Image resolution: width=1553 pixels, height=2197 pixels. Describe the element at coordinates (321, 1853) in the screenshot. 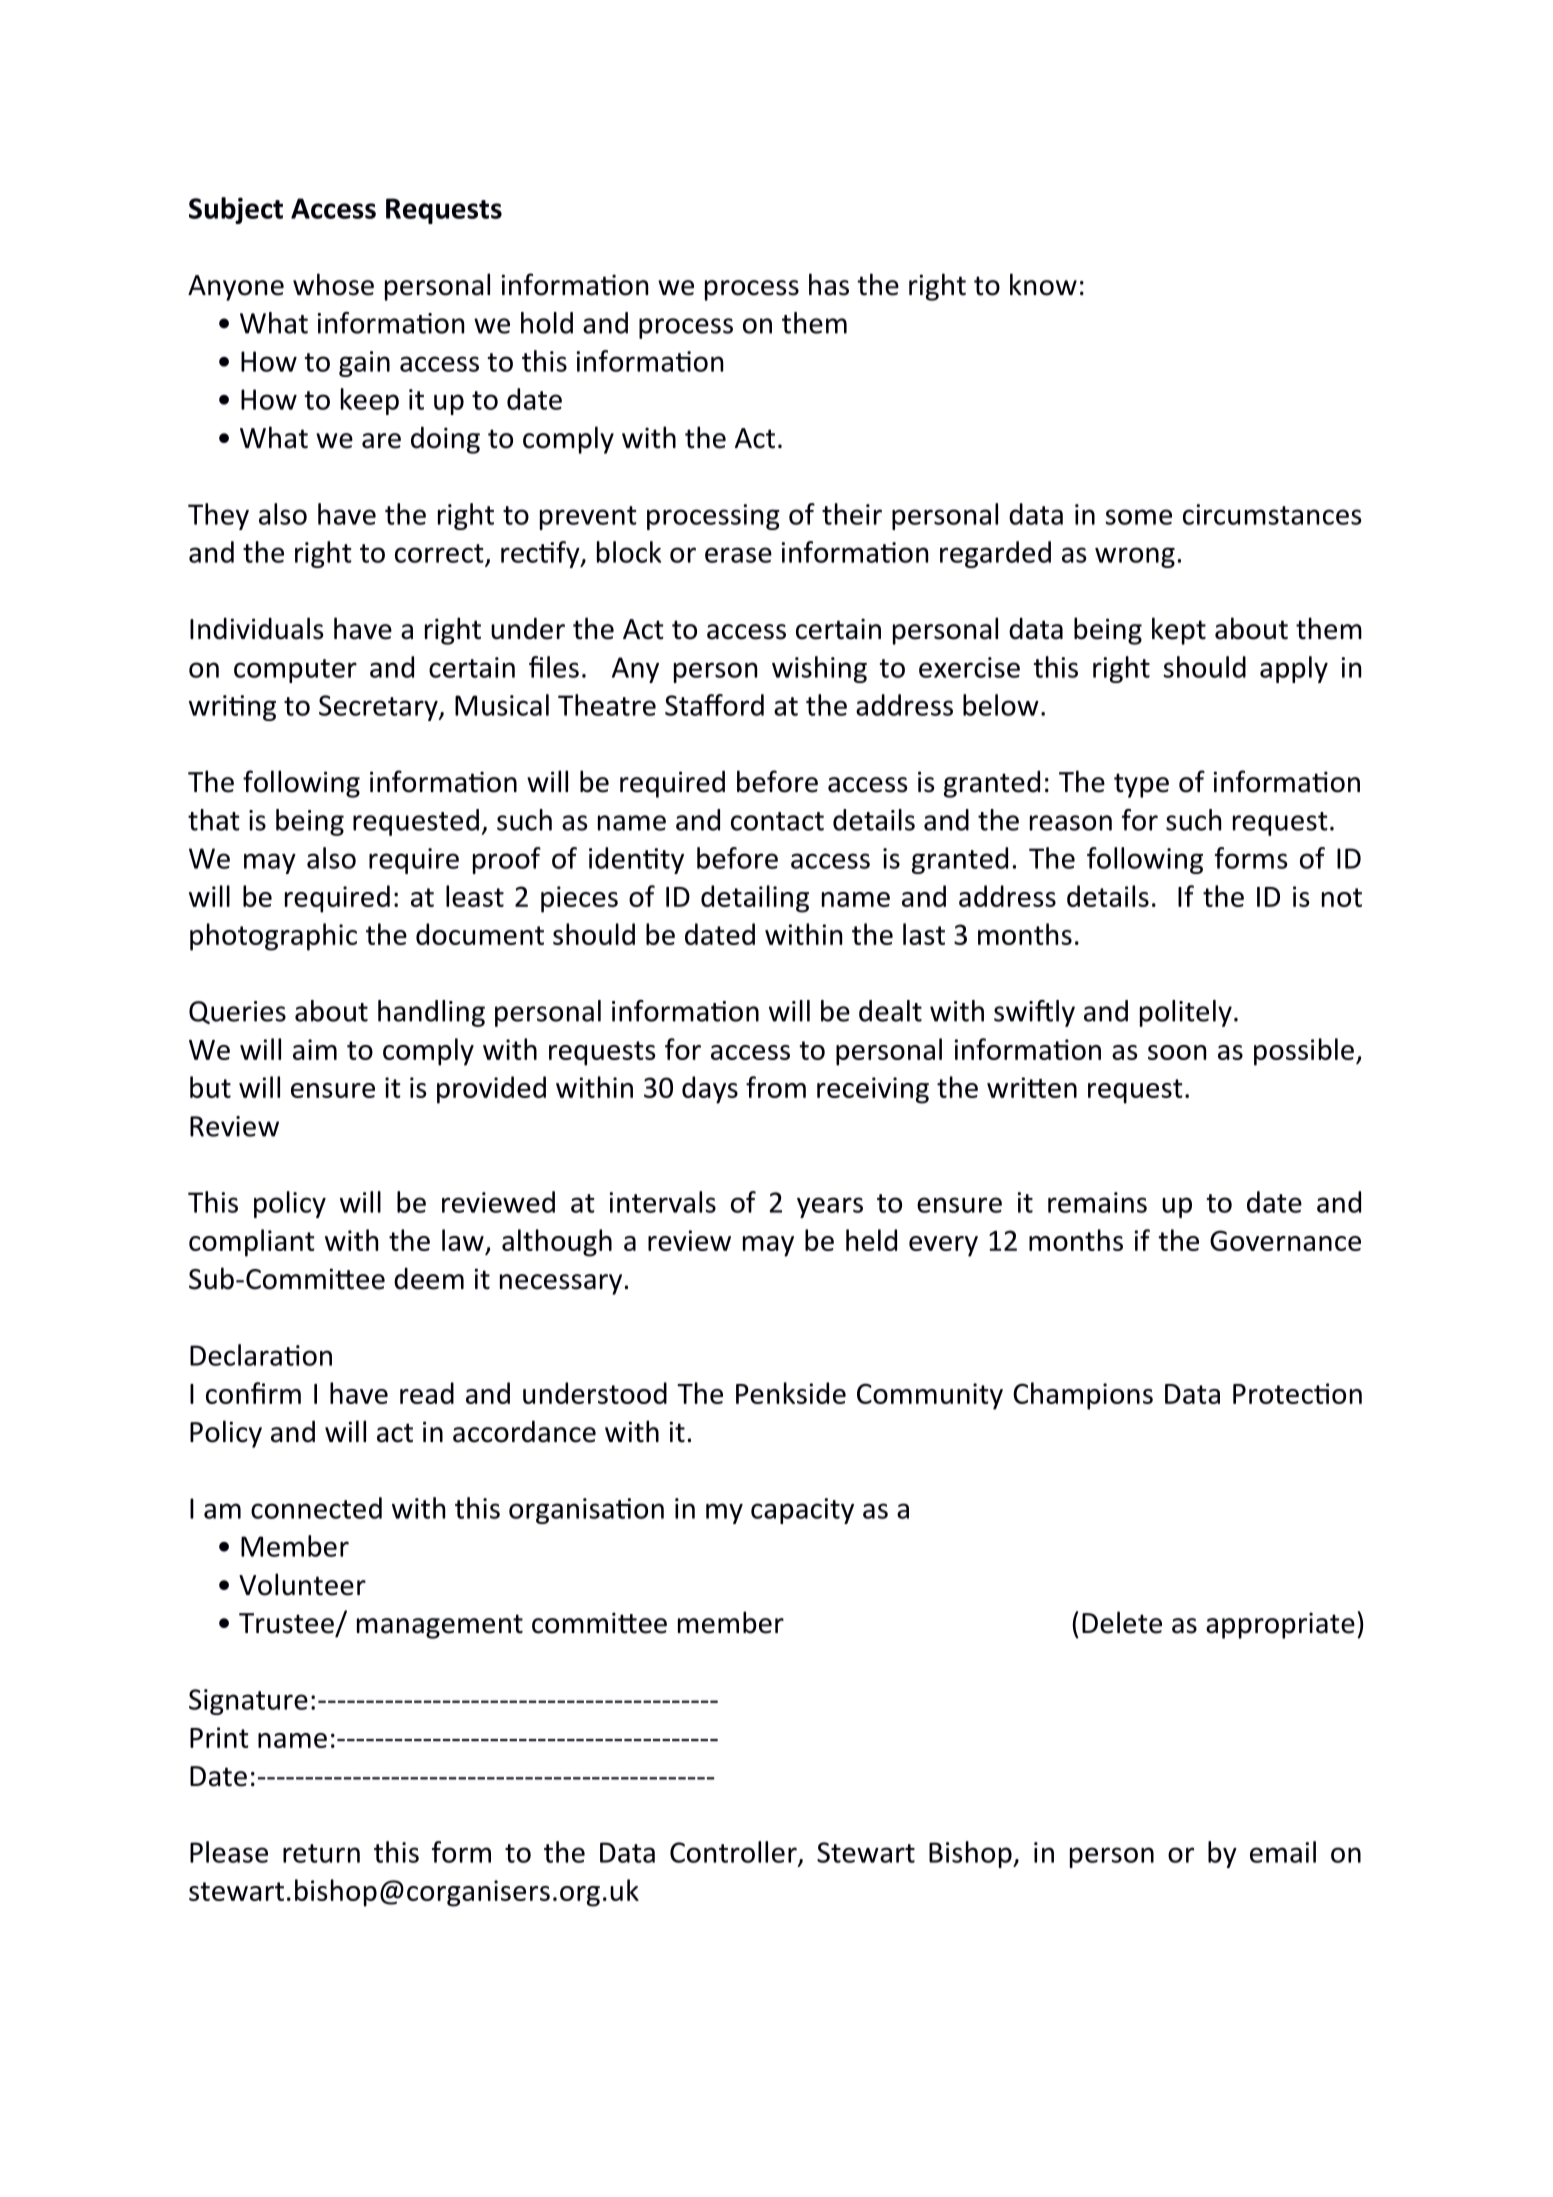

I see `return` at that location.
